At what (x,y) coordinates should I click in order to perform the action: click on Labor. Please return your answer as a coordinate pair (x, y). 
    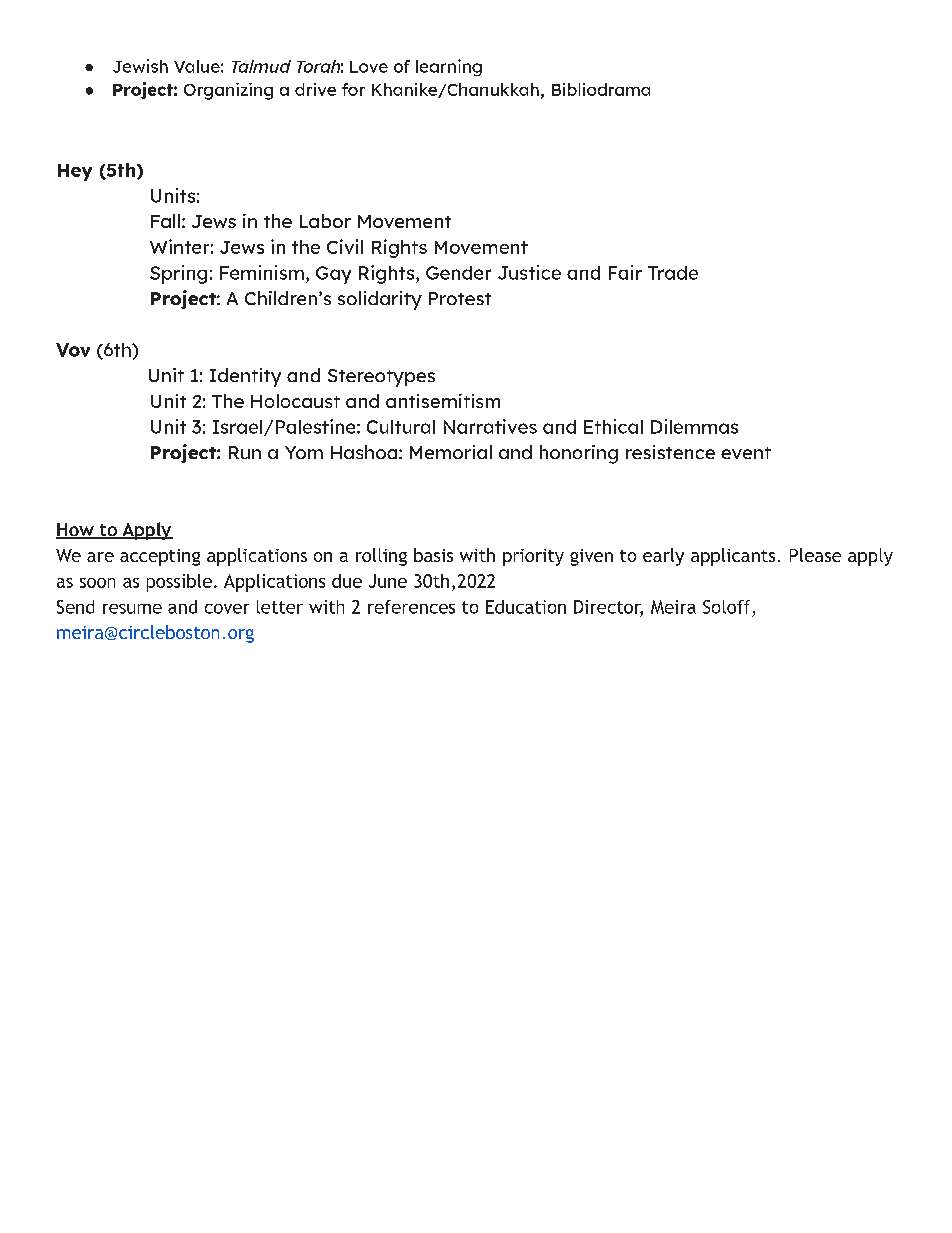
    Looking at the image, I should click on (325, 221).
